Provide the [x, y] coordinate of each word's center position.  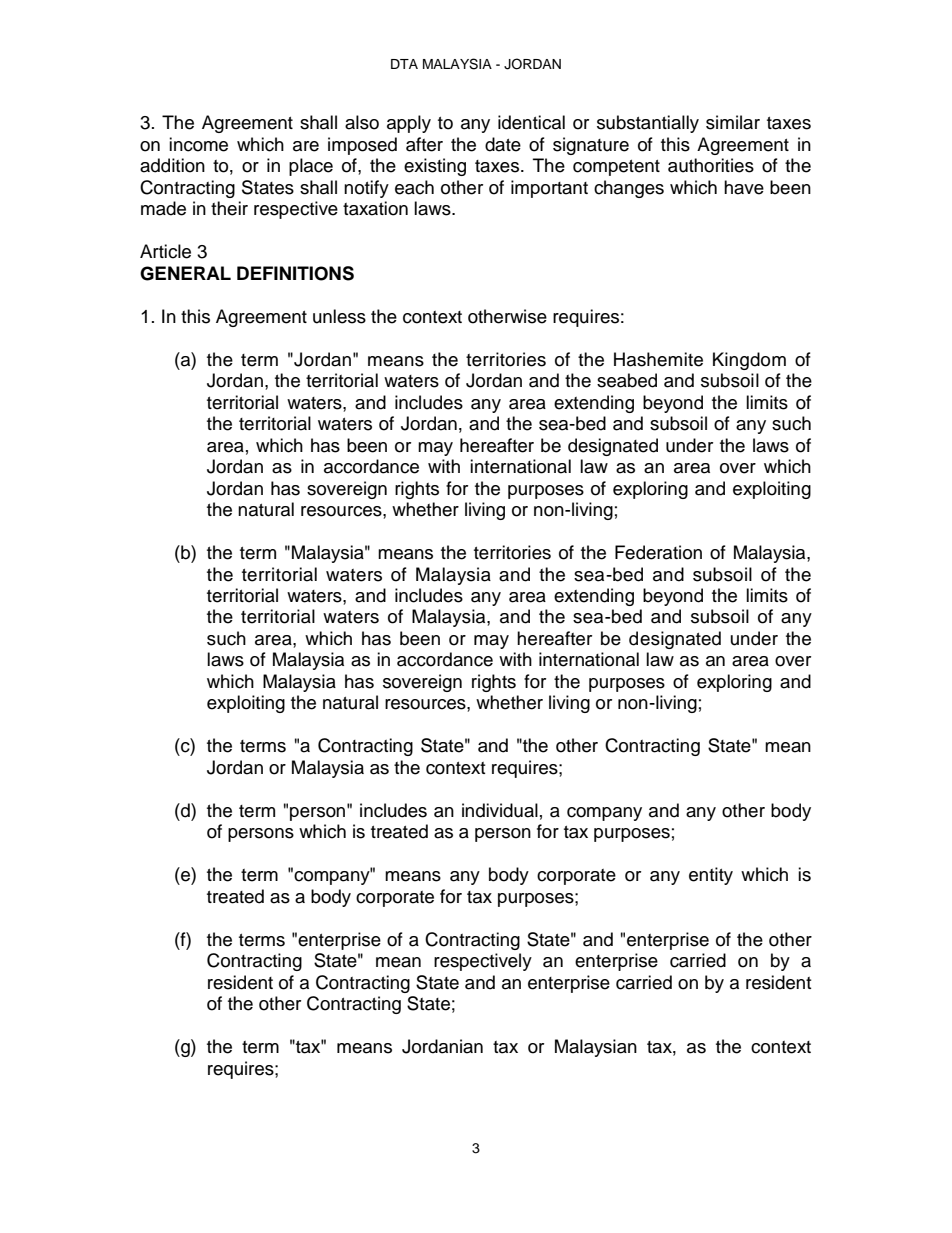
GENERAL [185, 273]
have [744, 187]
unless [339, 316]
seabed [627, 380]
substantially [648, 124]
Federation [658, 552]
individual [500, 810]
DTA [404, 64]
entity [711, 876]
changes [629, 189]
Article [165, 251]
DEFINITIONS [295, 273]
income [198, 144]
